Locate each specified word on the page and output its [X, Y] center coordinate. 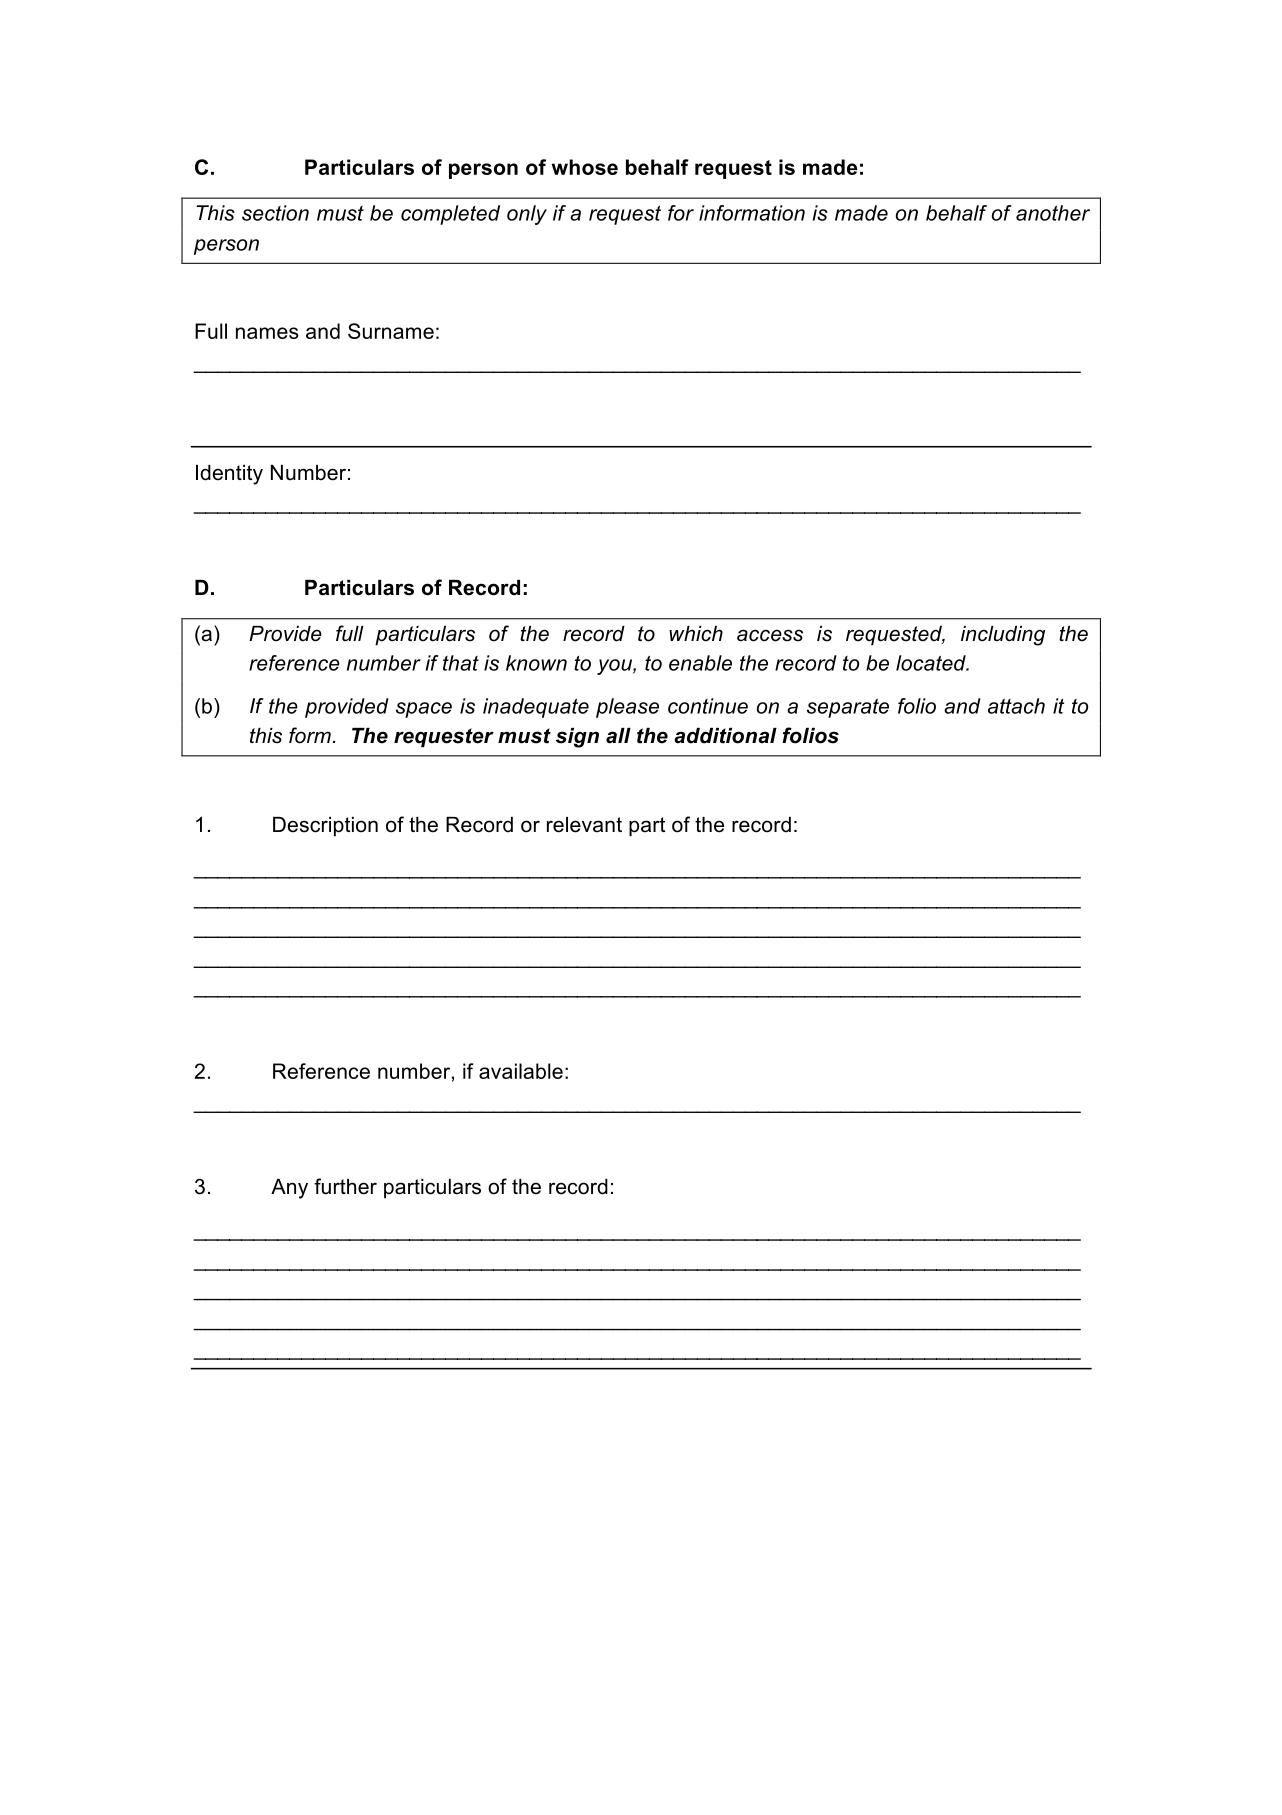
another [1053, 213]
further [345, 1186]
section [275, 213]
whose [585, 167]
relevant [584, 825]
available [521, 1071]
